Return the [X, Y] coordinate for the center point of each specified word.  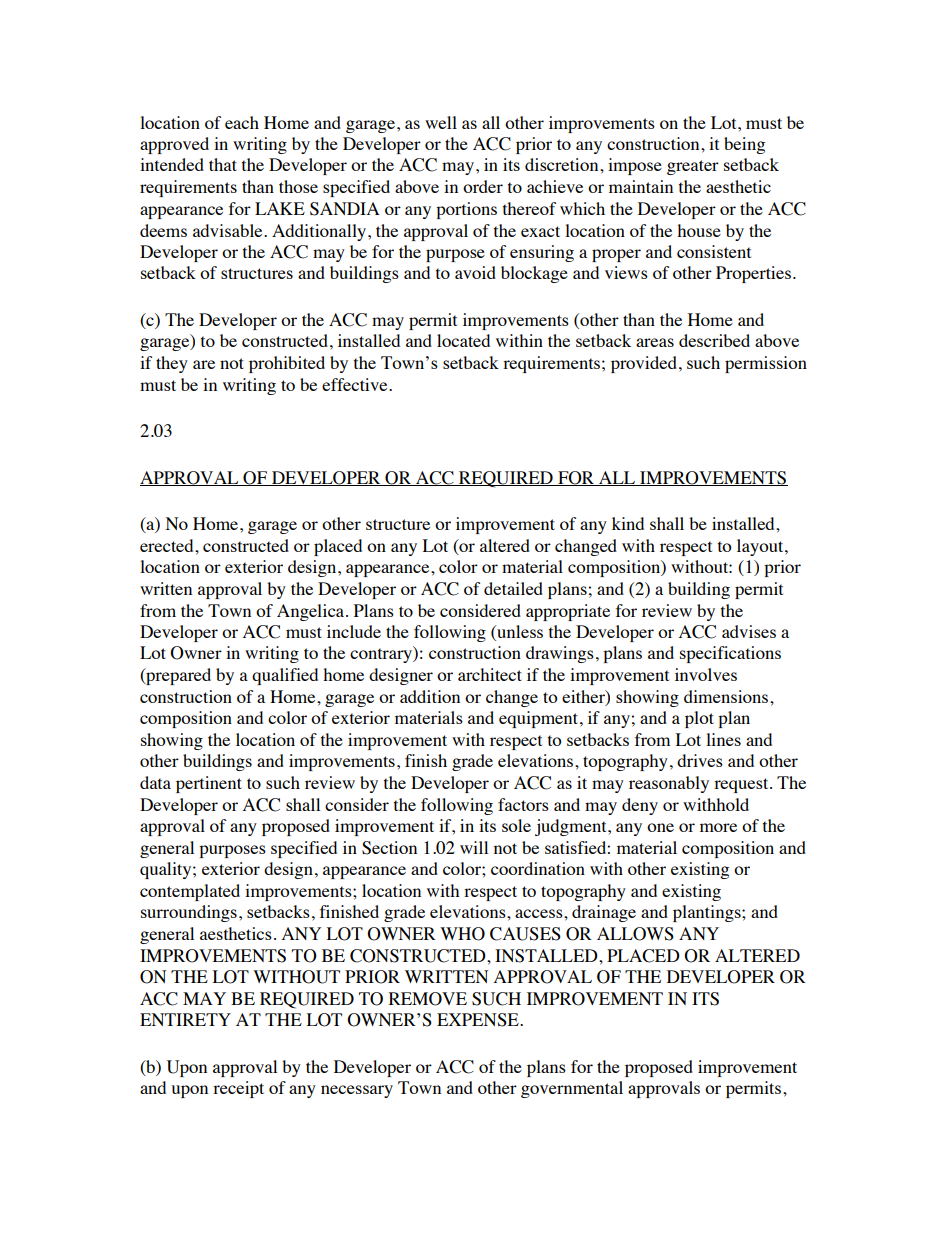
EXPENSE [479, 1020]
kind [628, 523]
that [223, 164]
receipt [238, 1089]
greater [693, 167]
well [441, 122]
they [172, 364]
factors [523, 804]
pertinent [209, 784]
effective [356, 384]
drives [700, 760]
